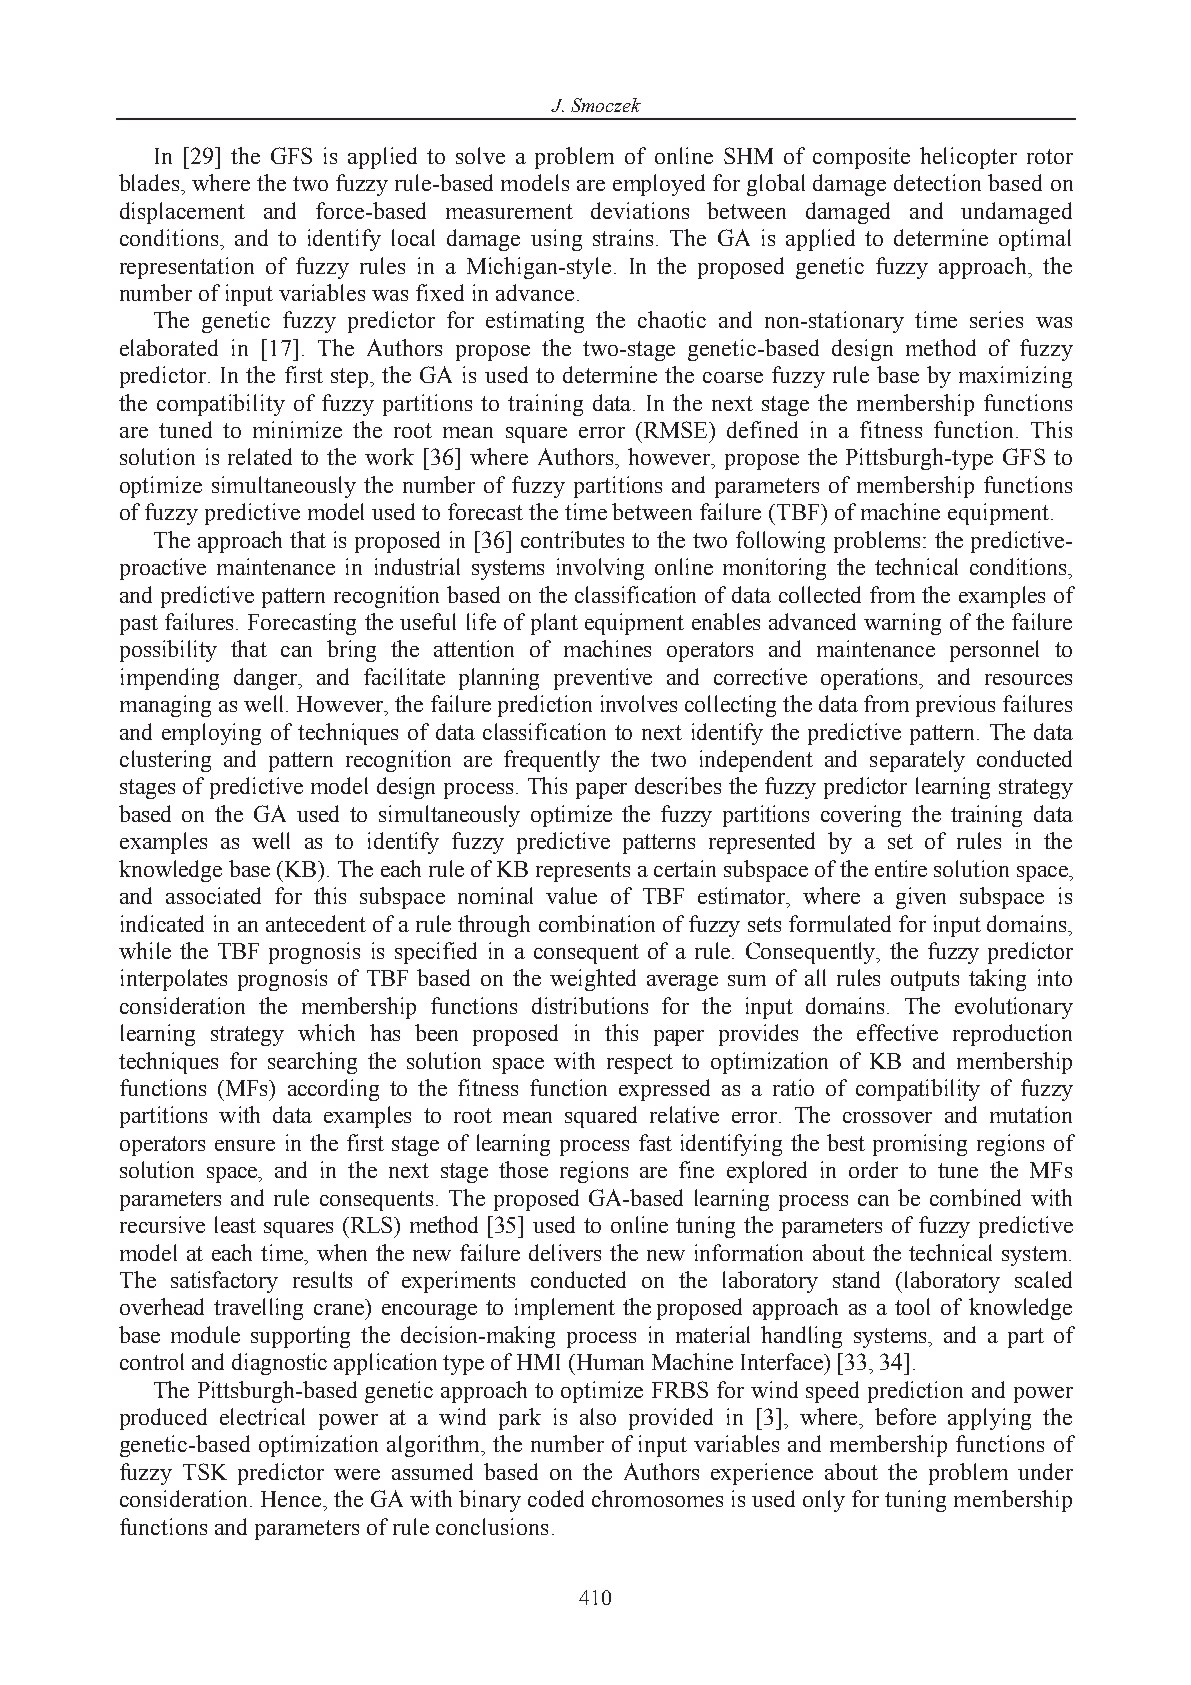  Describe the element at coordinates (583, 872) in the image. I see `represents` at that location.
